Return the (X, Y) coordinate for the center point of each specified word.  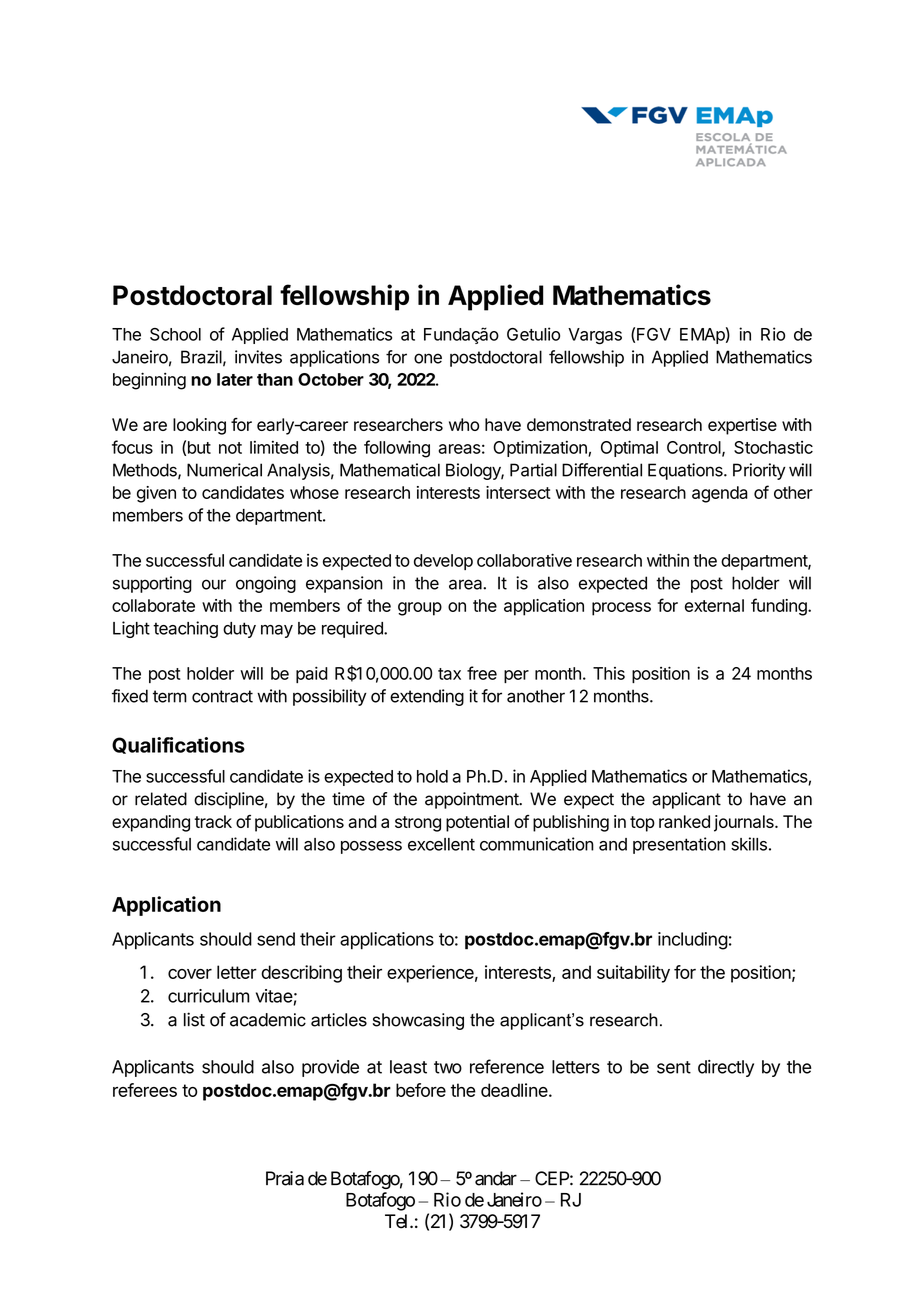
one (428, 358)
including (693, 941)
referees (145, 1090)
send (276, 939)
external (714, 605)
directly (726, 1068)
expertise (742, 426)
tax (449, 674)
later (235, 379)
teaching (185, 629)
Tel (398, 1221)
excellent (441, 844)
